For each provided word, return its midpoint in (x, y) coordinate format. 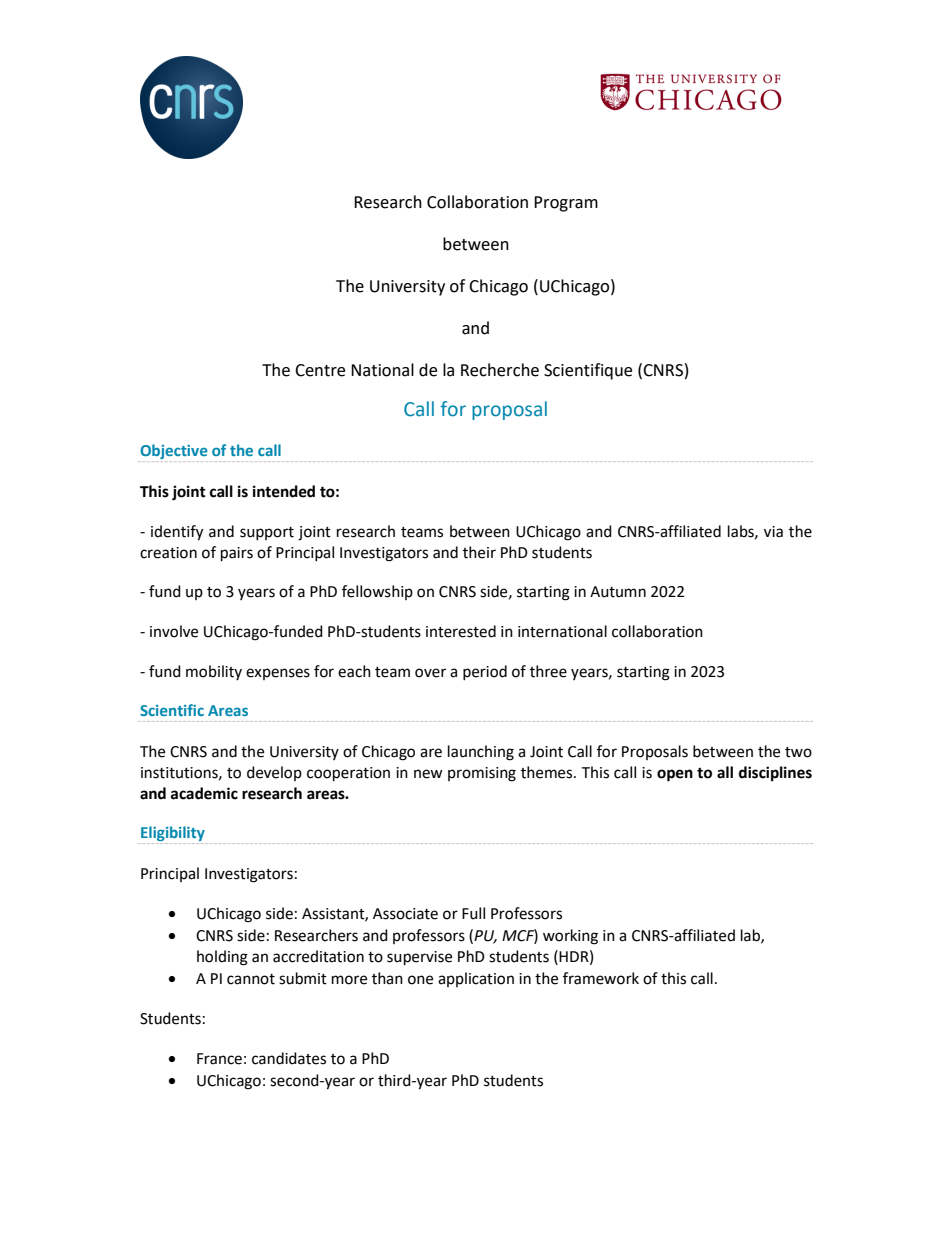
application (476, 979)
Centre (320, 370)
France (219, 1059)
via (773, 532)
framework (601, 978)
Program (566, 204)
